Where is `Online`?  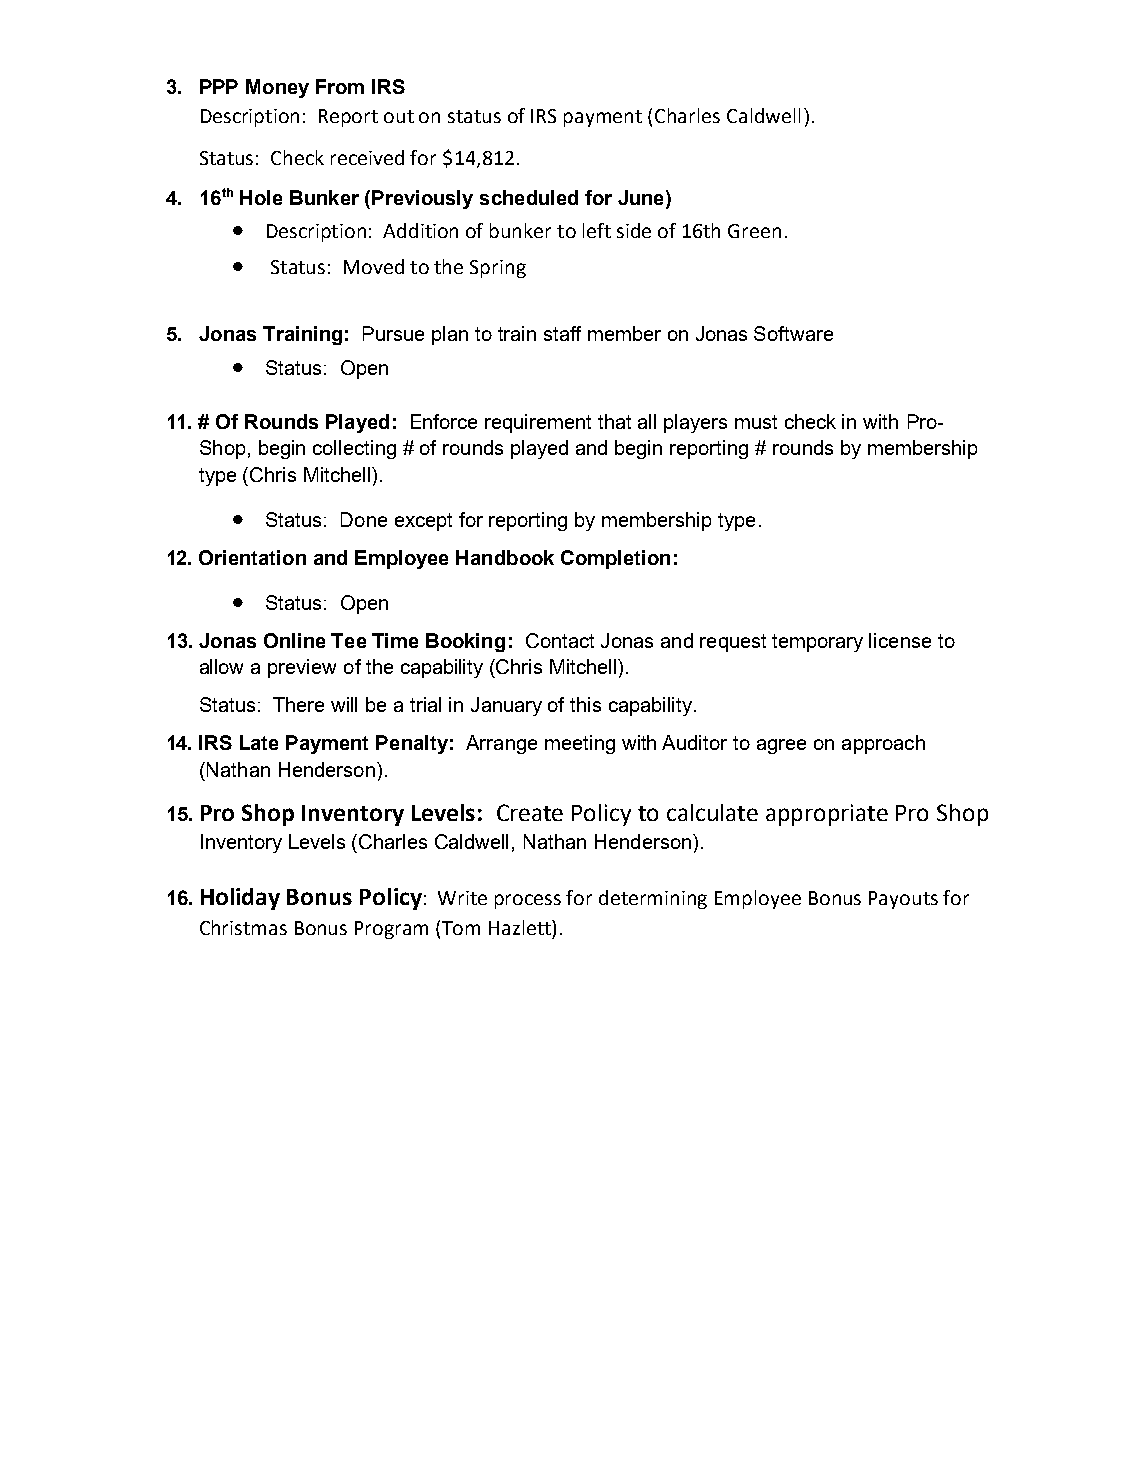 Online is located at coordinates (294, 640).
